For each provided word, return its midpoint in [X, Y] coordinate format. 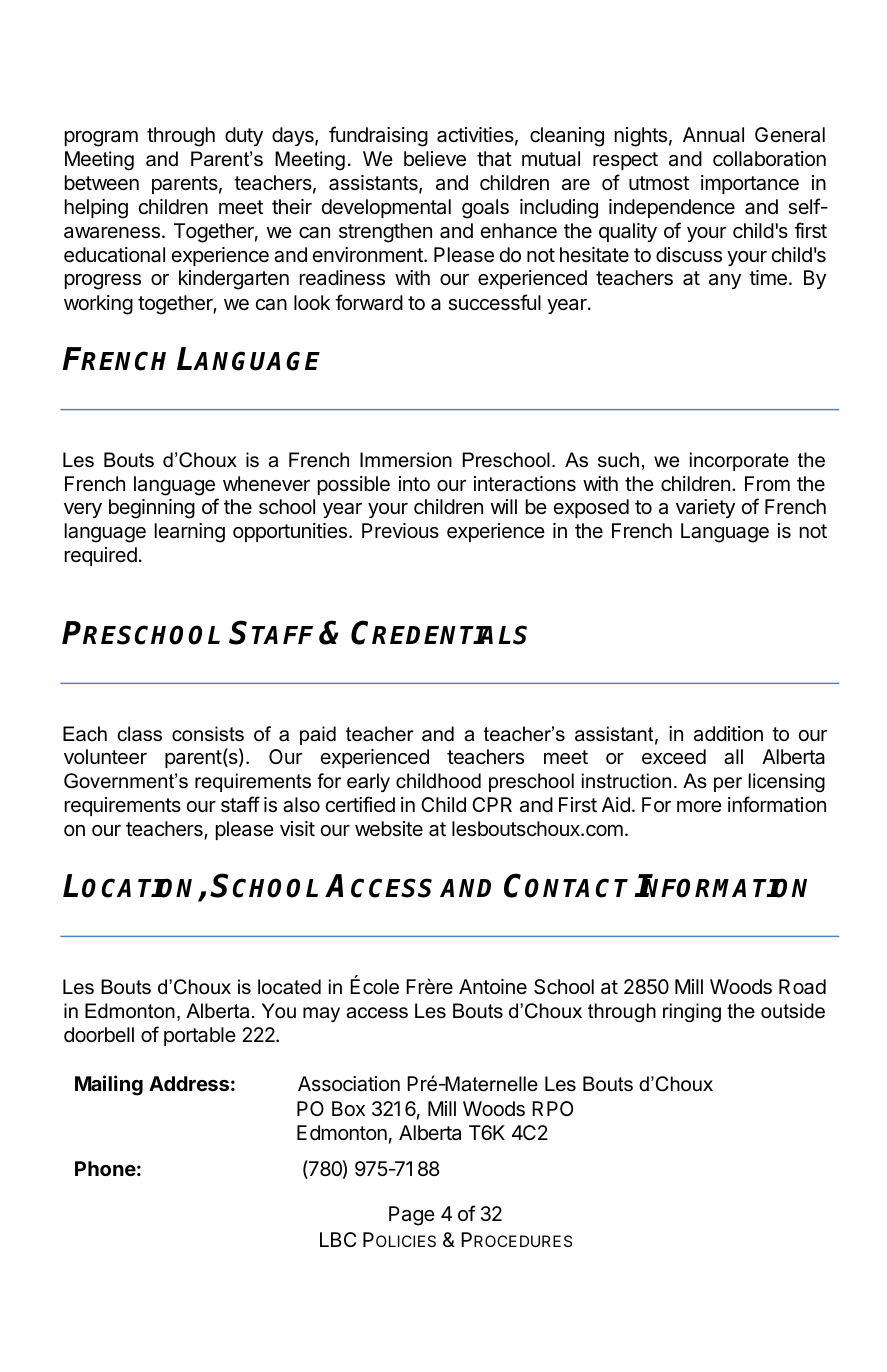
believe [435, 159]
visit [297, 829]
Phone [105, 1168]
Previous [400, 530]
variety [705, 508]
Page [412, 1216]
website [389, 829]
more [699, 806]
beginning [152, 509]
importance [750, 184]
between [102, 182]
